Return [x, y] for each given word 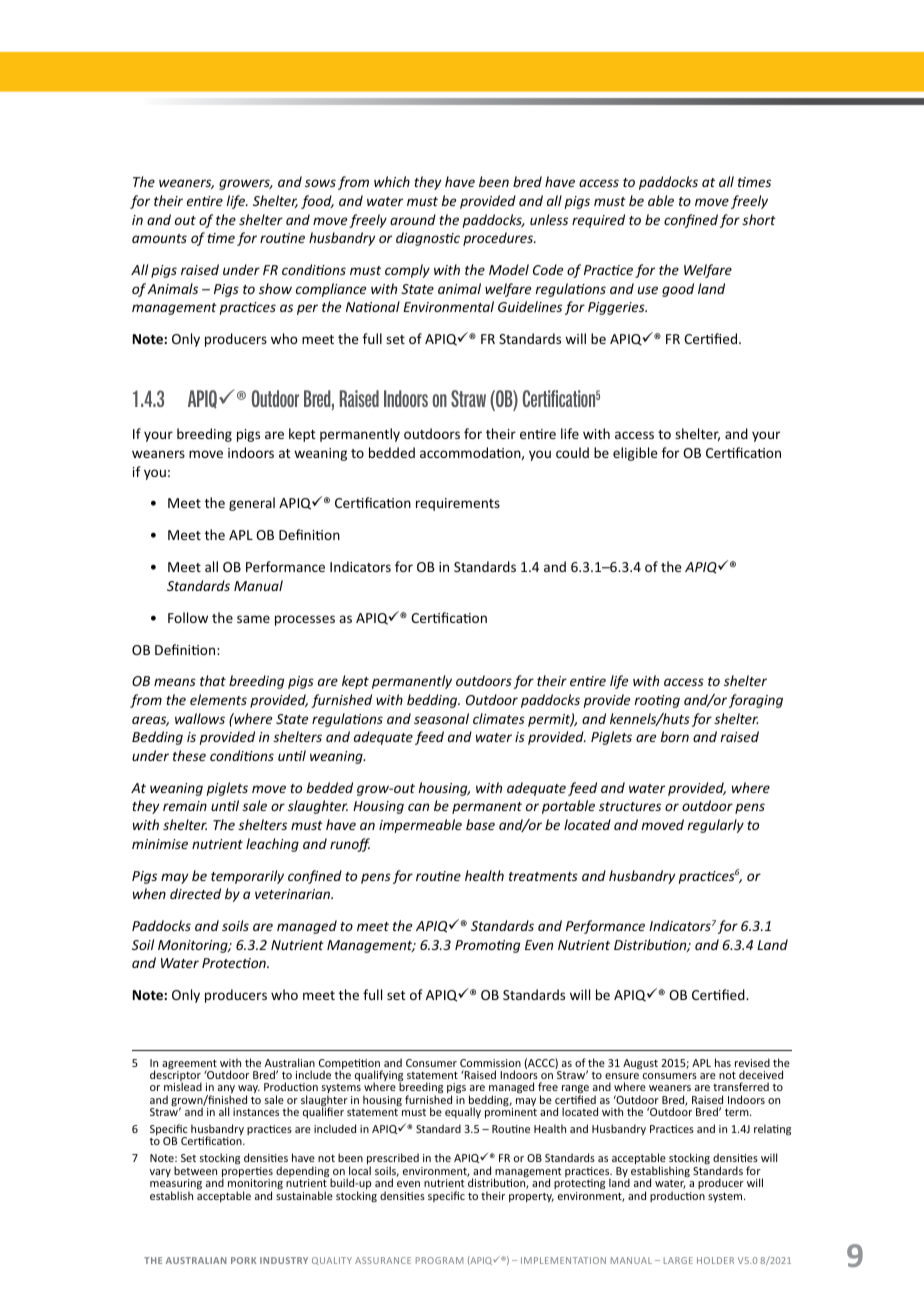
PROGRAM [439, 1260]
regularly [716, 826]
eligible [635, 454]
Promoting [487, 946]
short [759, 219]
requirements [458, 504]
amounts [159, 238]
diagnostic [428, 239]
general [252, 504]
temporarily [247, 877]
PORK [243, 1260]
